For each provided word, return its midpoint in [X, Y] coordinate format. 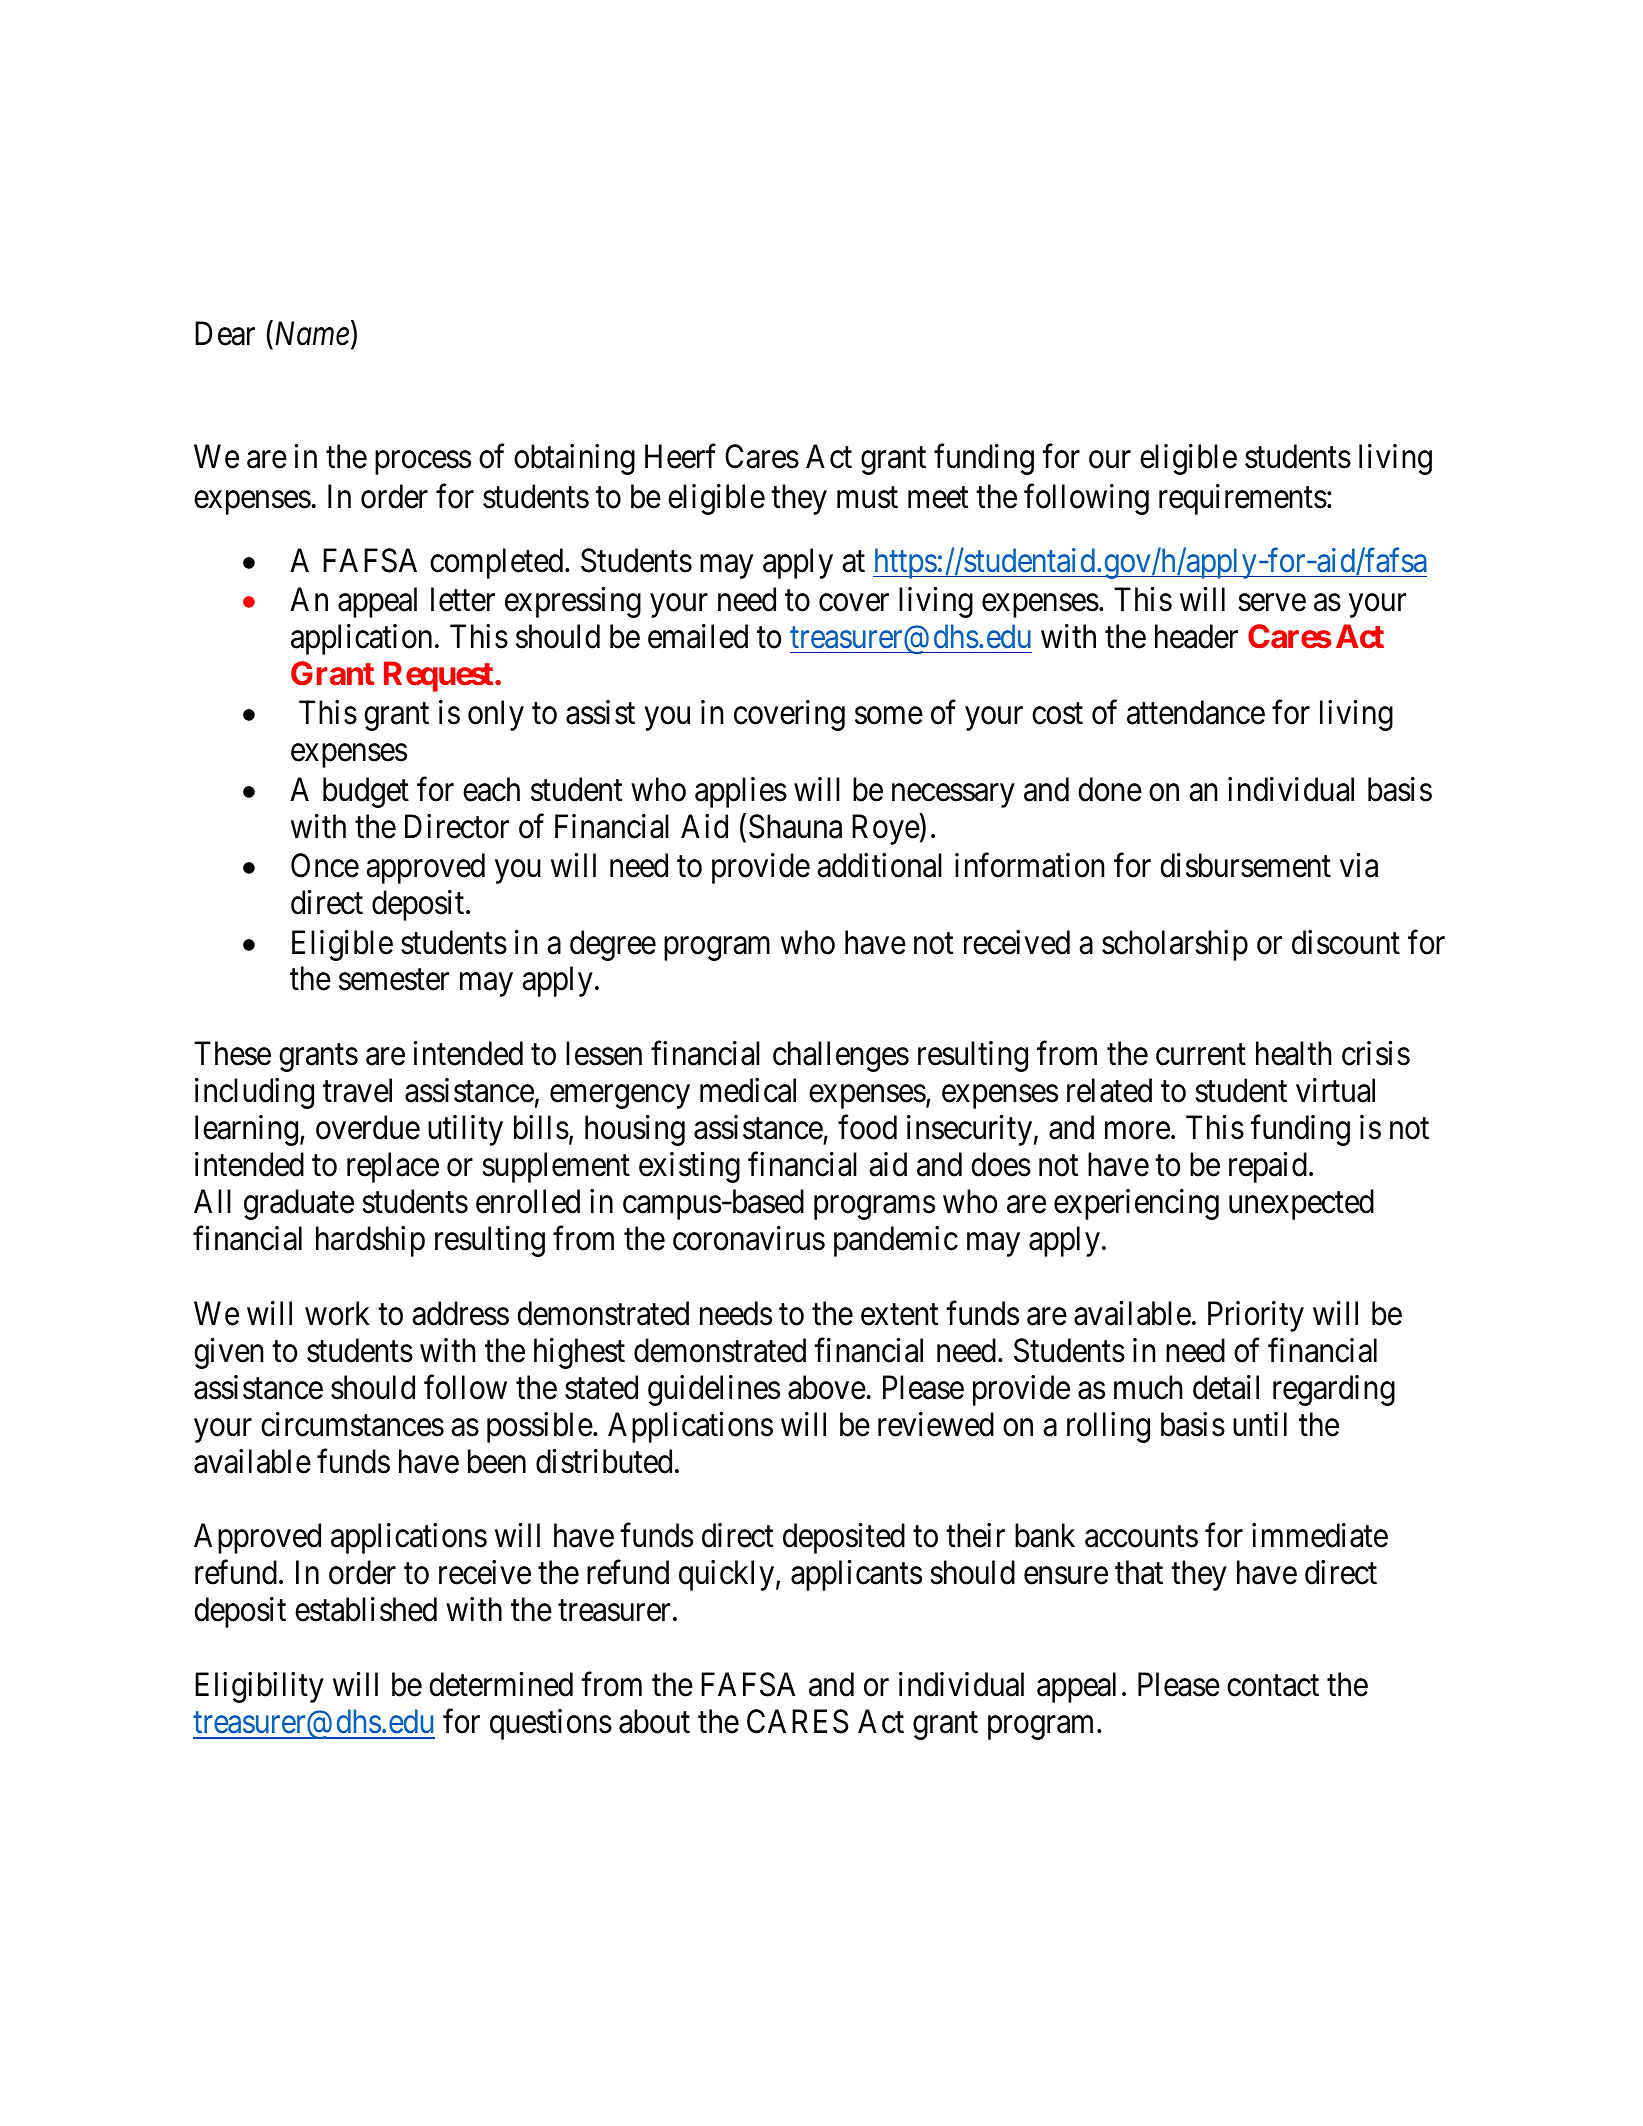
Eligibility [259, 1687]
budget [366, 792]
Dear [225, 334]
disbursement [1245, 865]
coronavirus [749, 1238]
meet [938, 498]
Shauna [795, 826]
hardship [370, 1241]
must [867, 498]
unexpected [1301, 1204]
